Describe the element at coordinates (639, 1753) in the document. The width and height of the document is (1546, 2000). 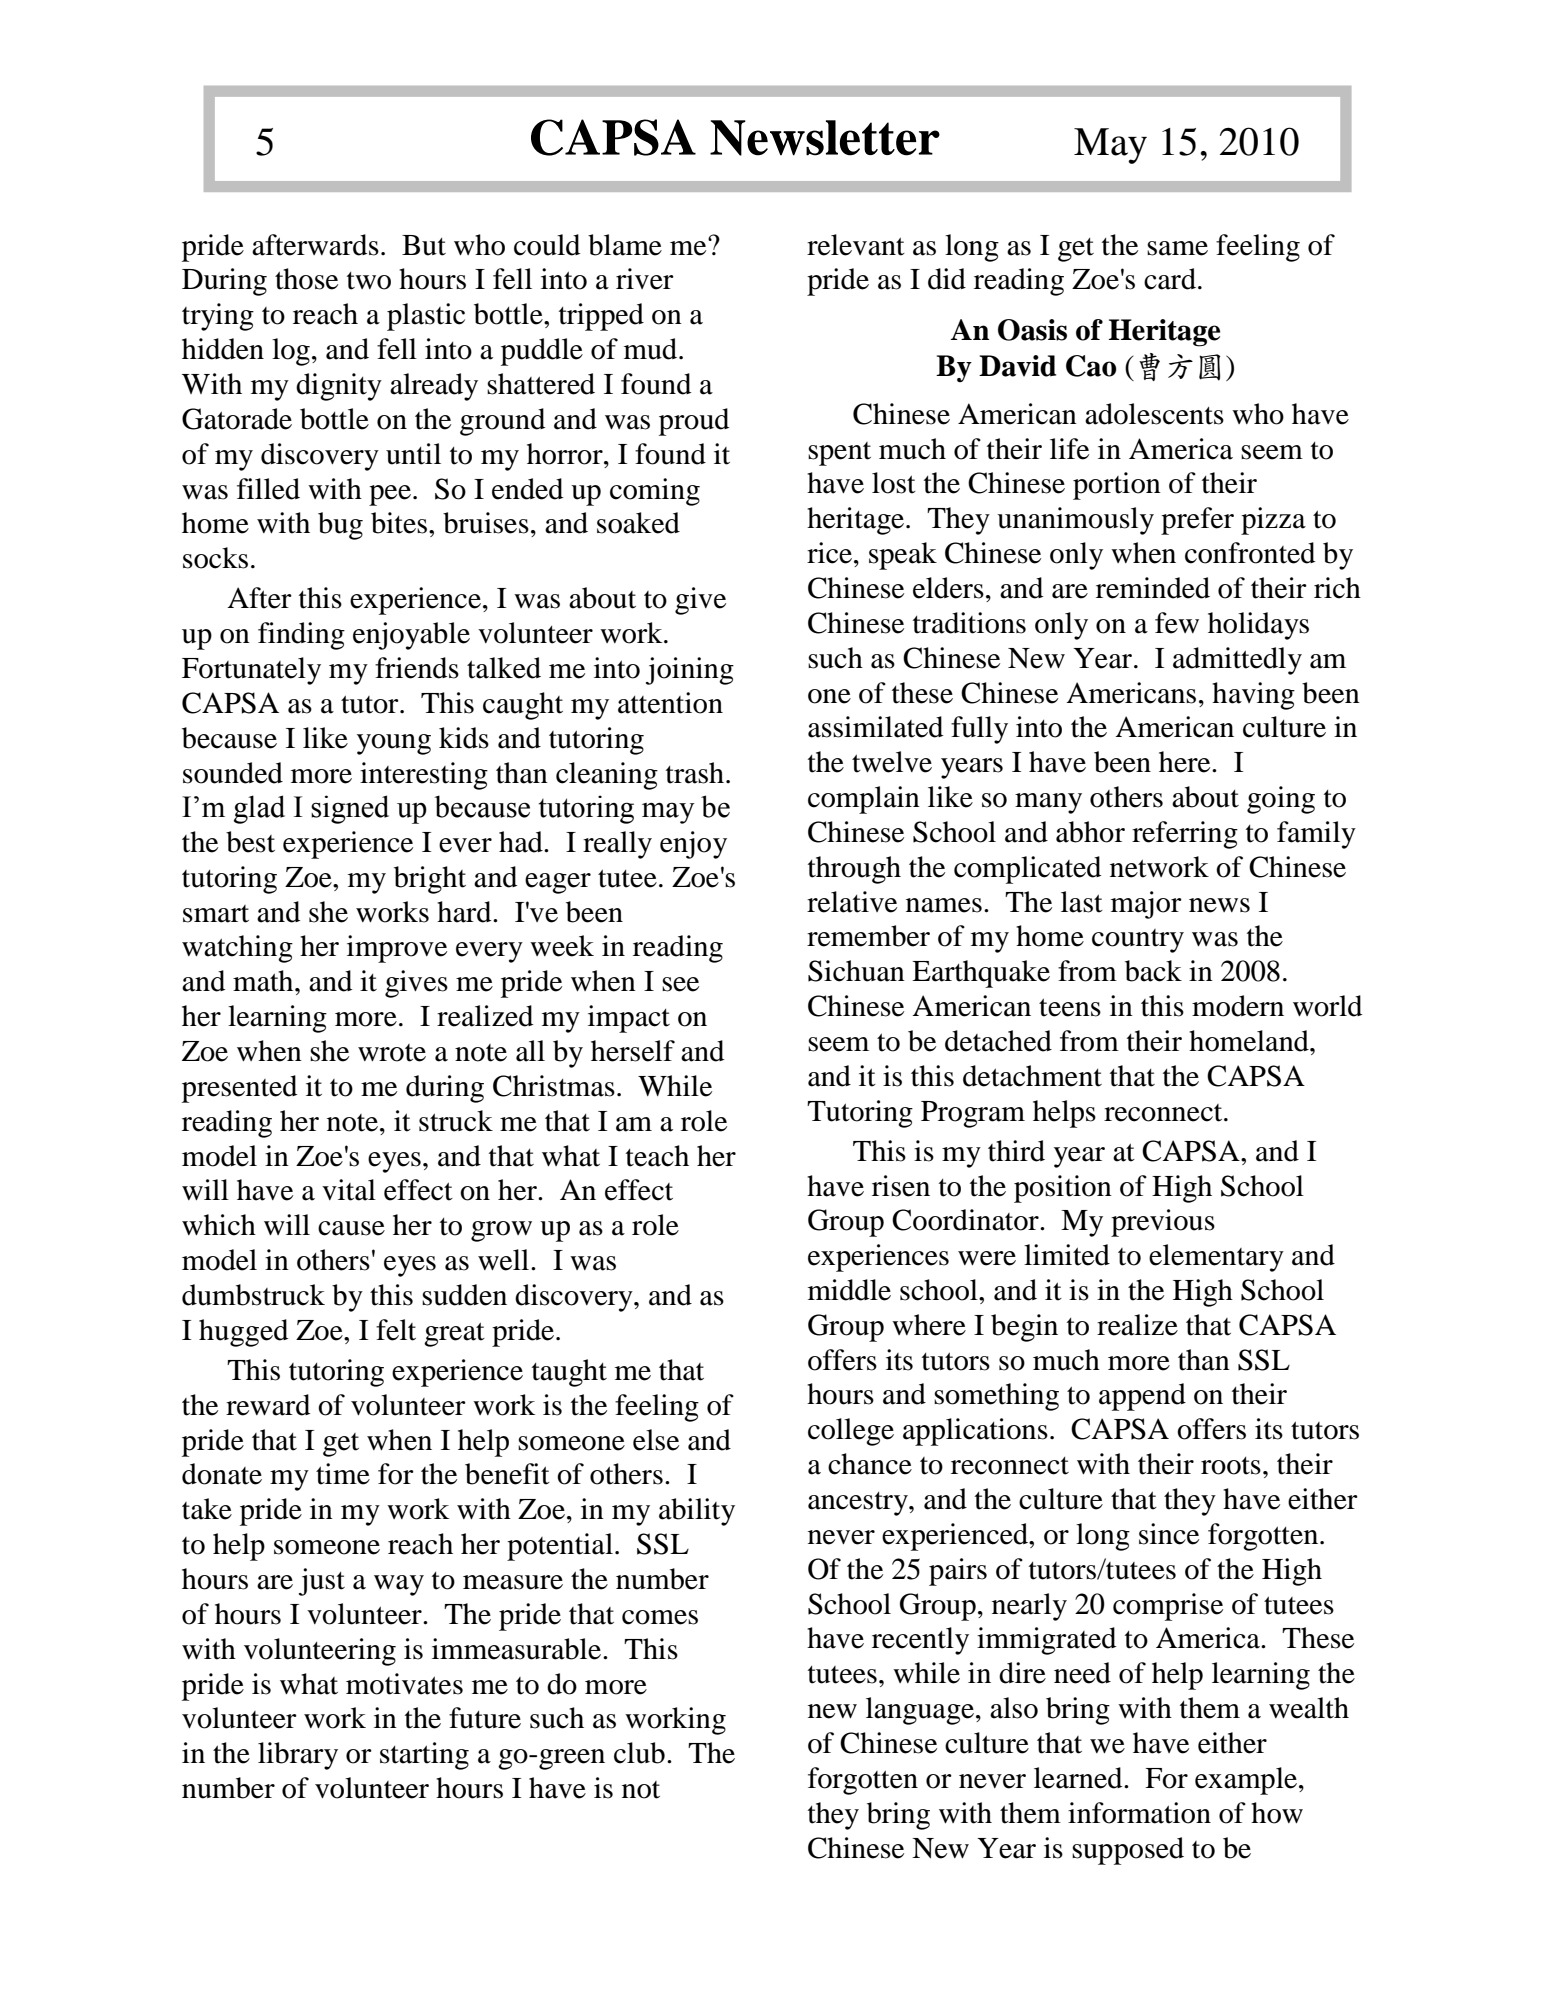
I see `club` at that location.
